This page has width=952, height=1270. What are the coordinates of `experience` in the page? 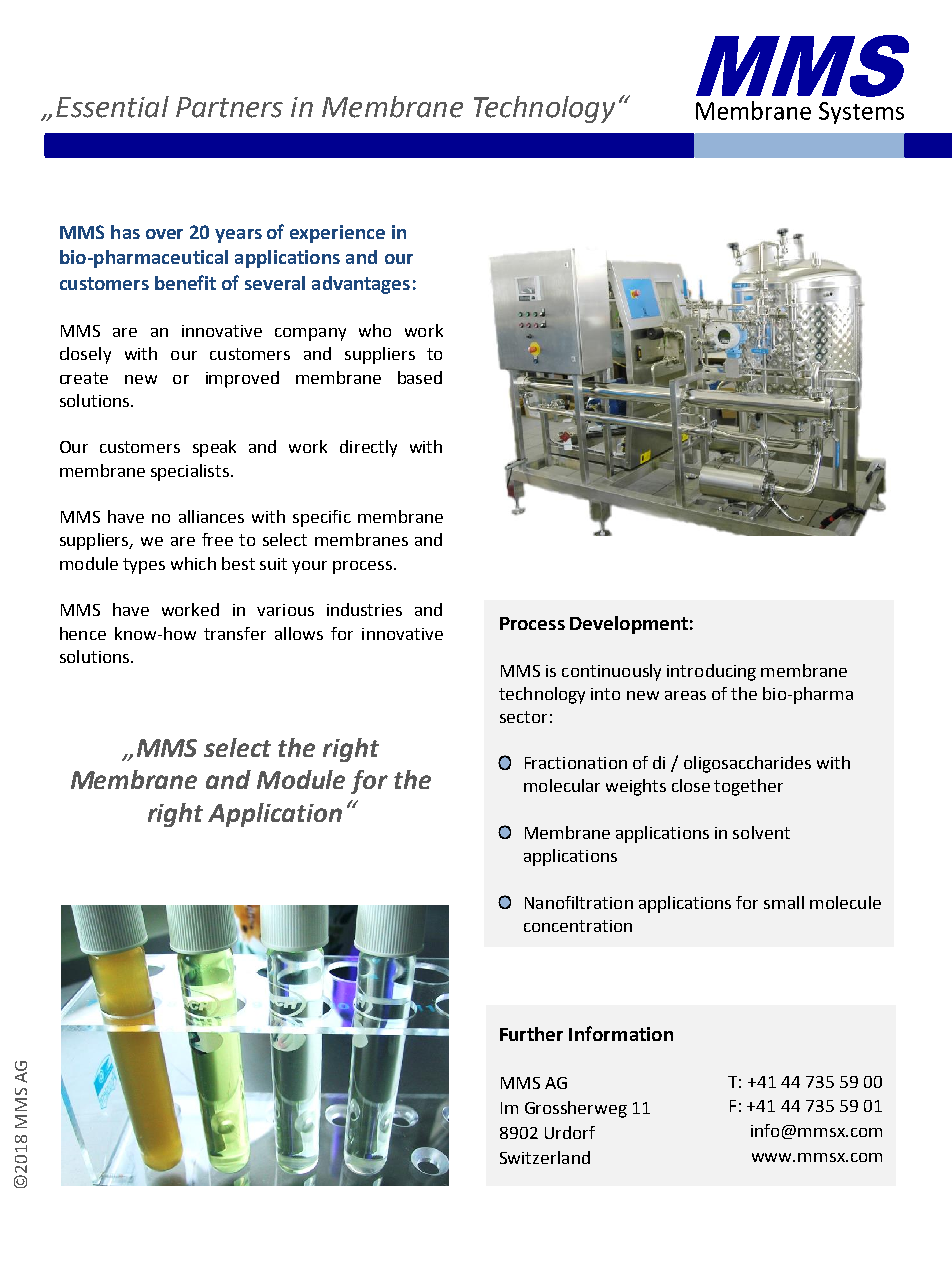 It's located at (337, 234).
